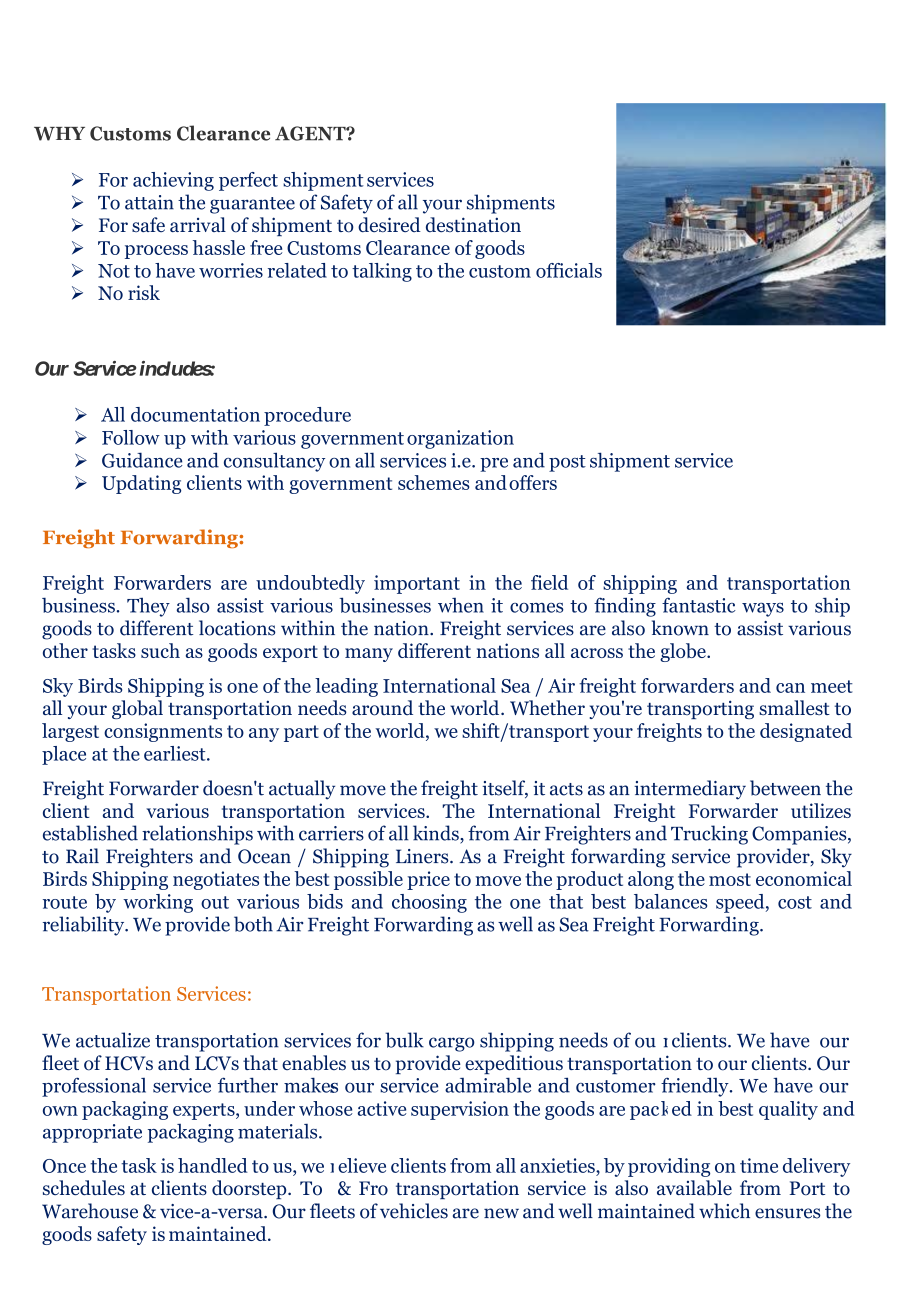  I want to click on achieving, so click(173, 181).
